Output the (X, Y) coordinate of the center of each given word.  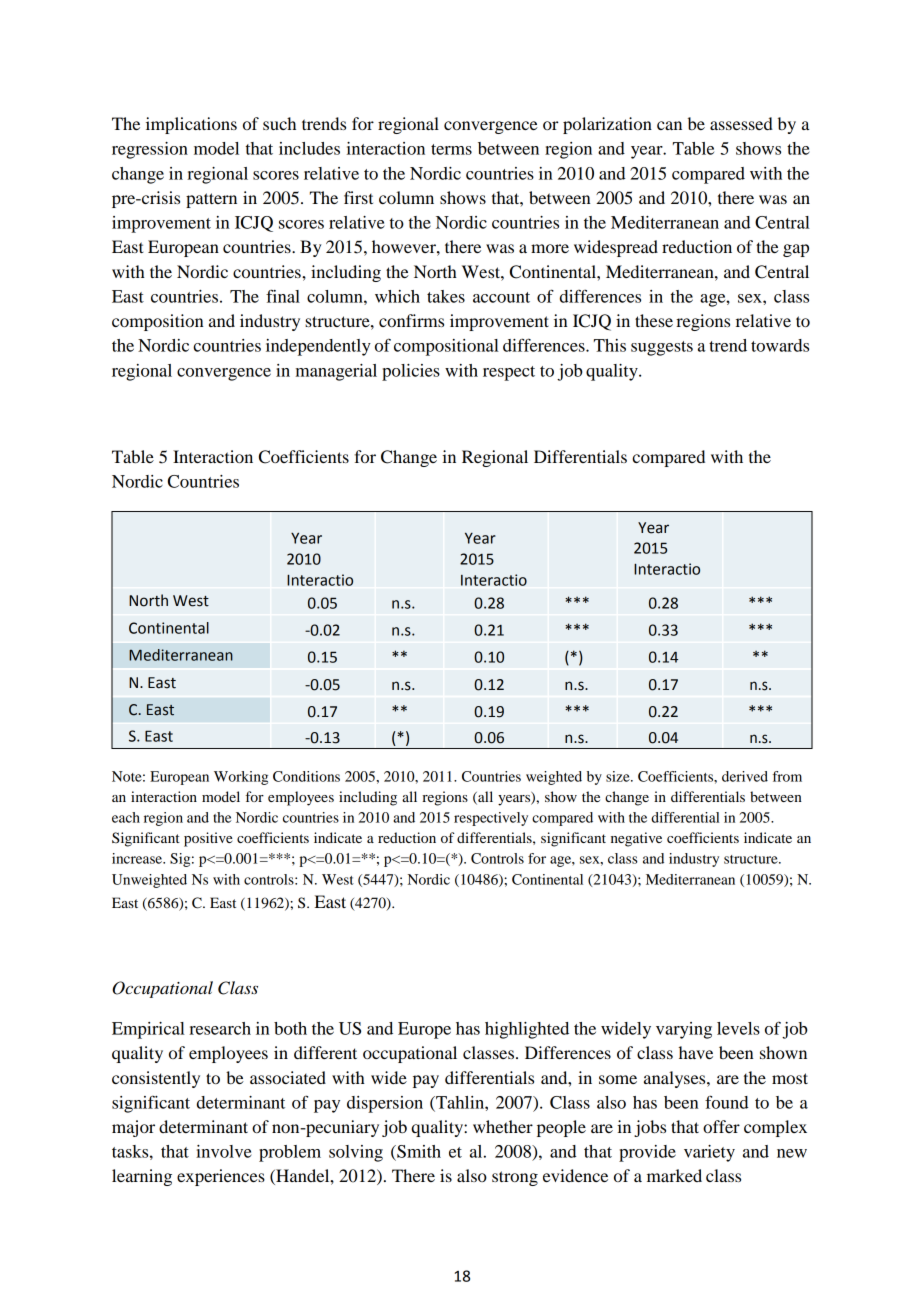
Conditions (306, 776)
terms (451, 149)
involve (224, 1151)
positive (208, 839)
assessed (741, 123)
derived (745, 776)
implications (191, 125)
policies (411, 372)
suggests (662, 348)
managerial (336, 372)
